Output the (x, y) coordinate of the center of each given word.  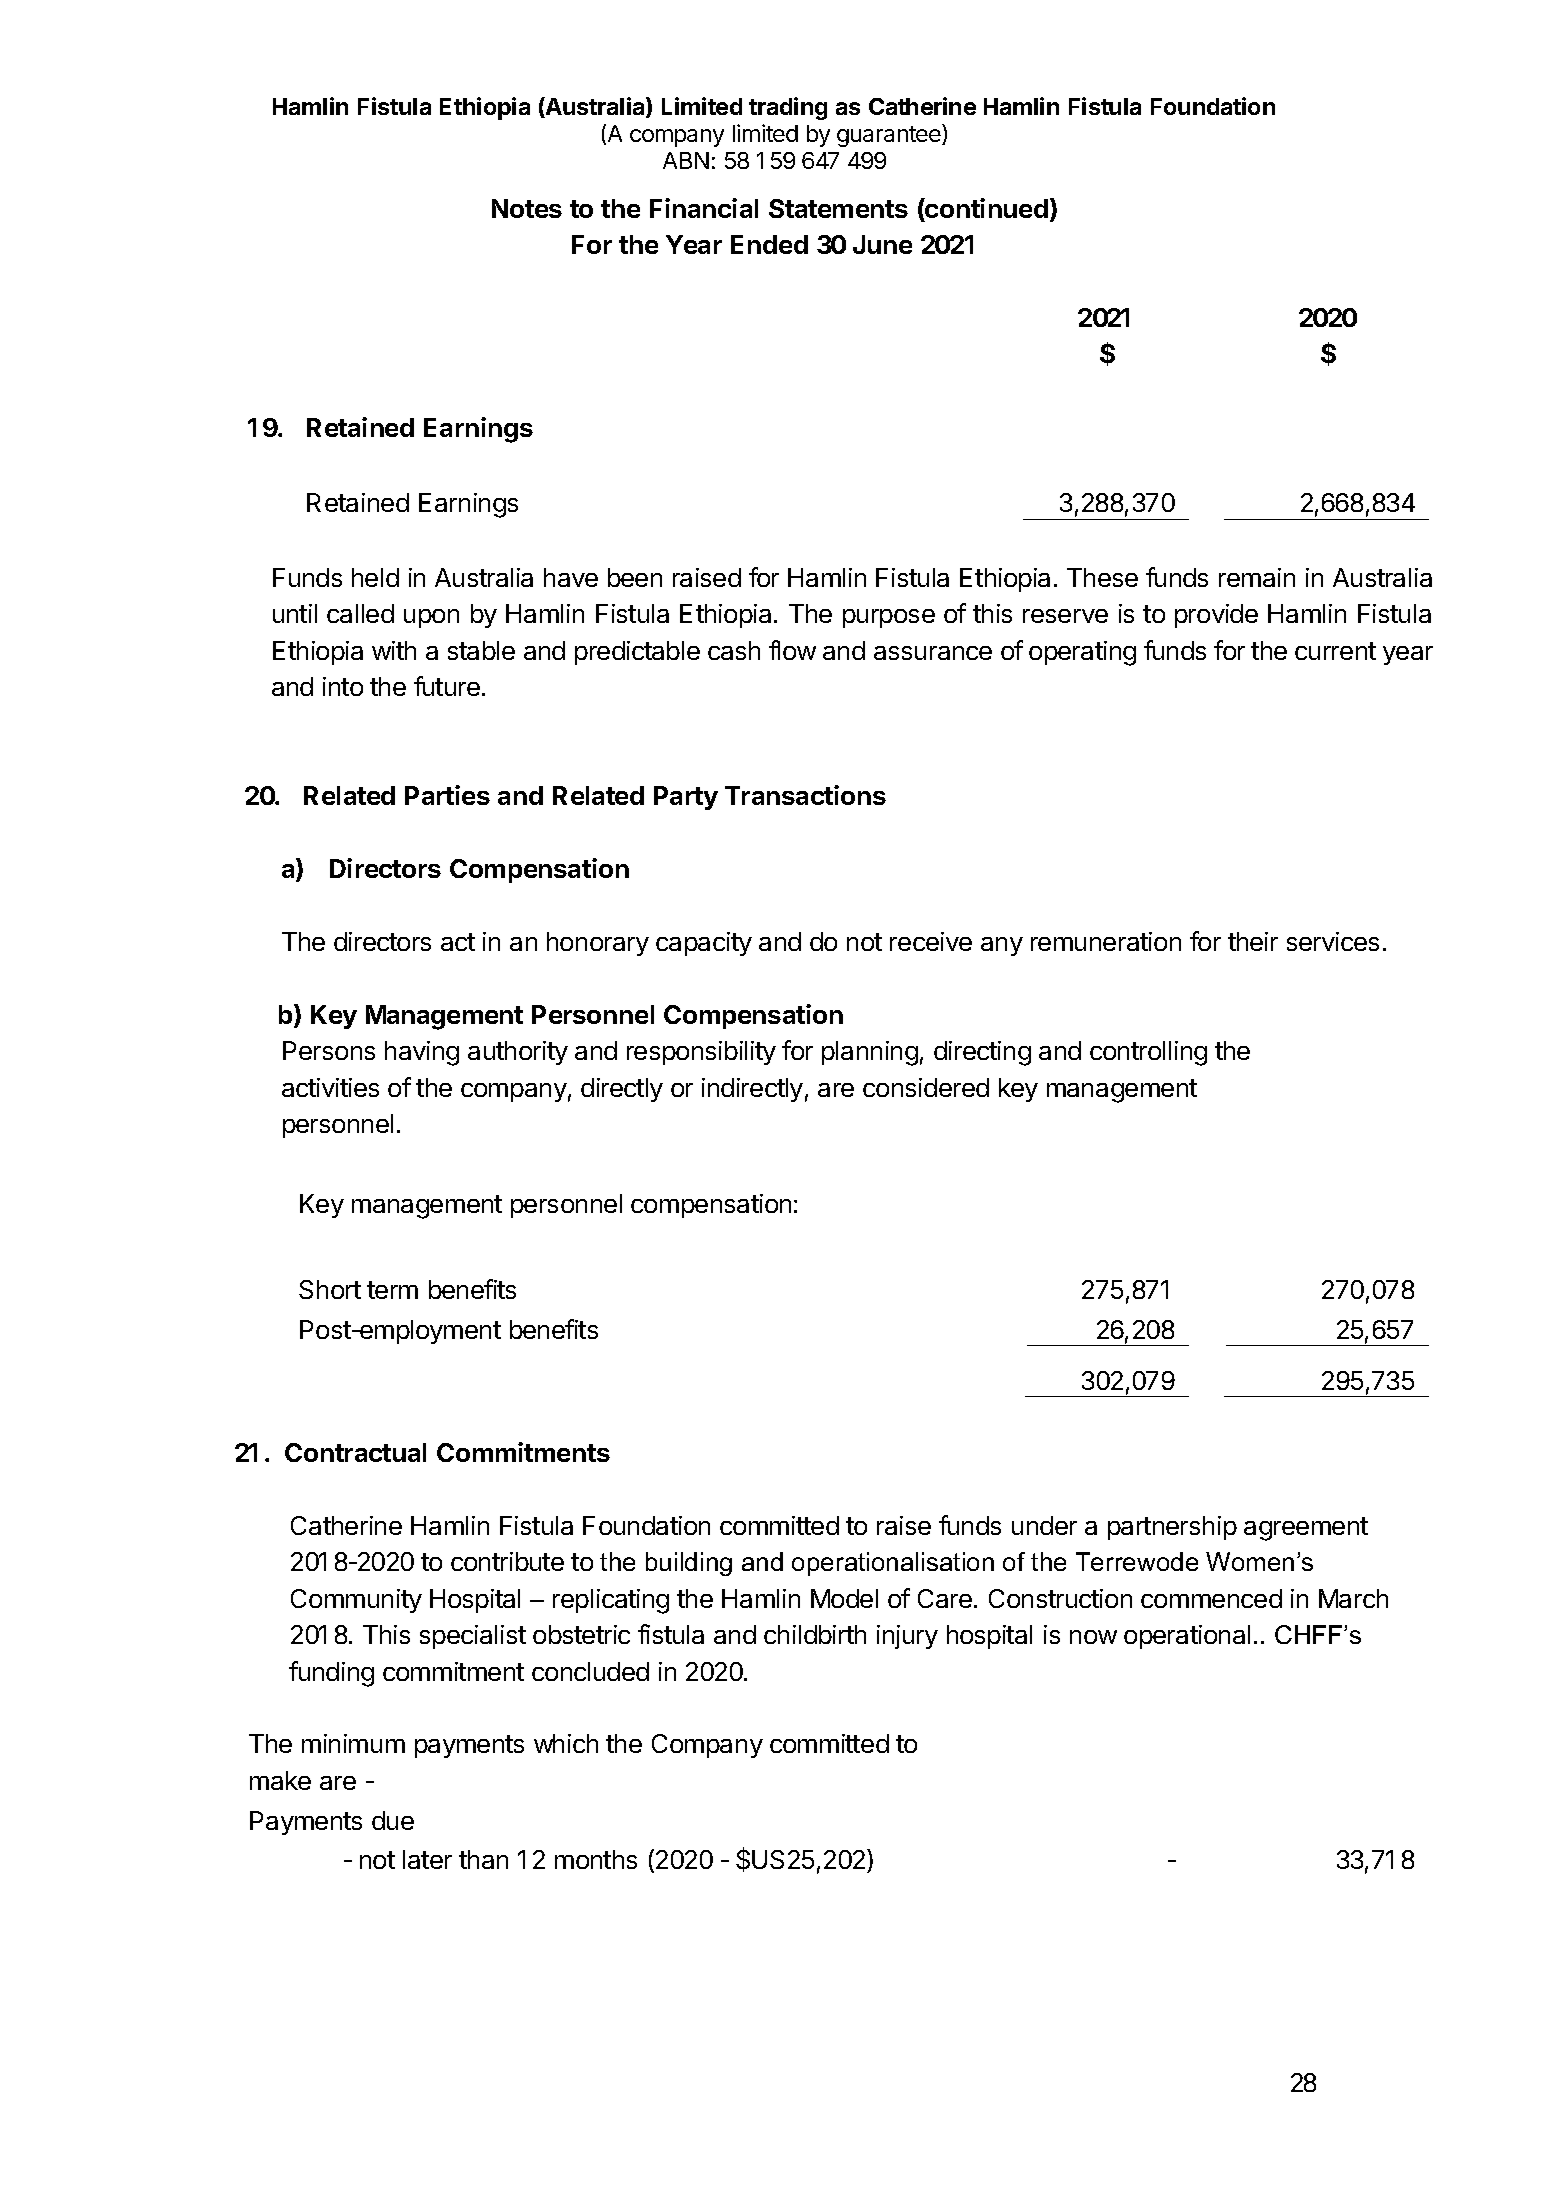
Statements (838, 208)
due (393, 1820)
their (1253, 941)
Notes (527, 208)
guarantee (890, 135)
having (422, 1053)
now (1093, 1637)
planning (870, 1053)
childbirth (815, 1634)
